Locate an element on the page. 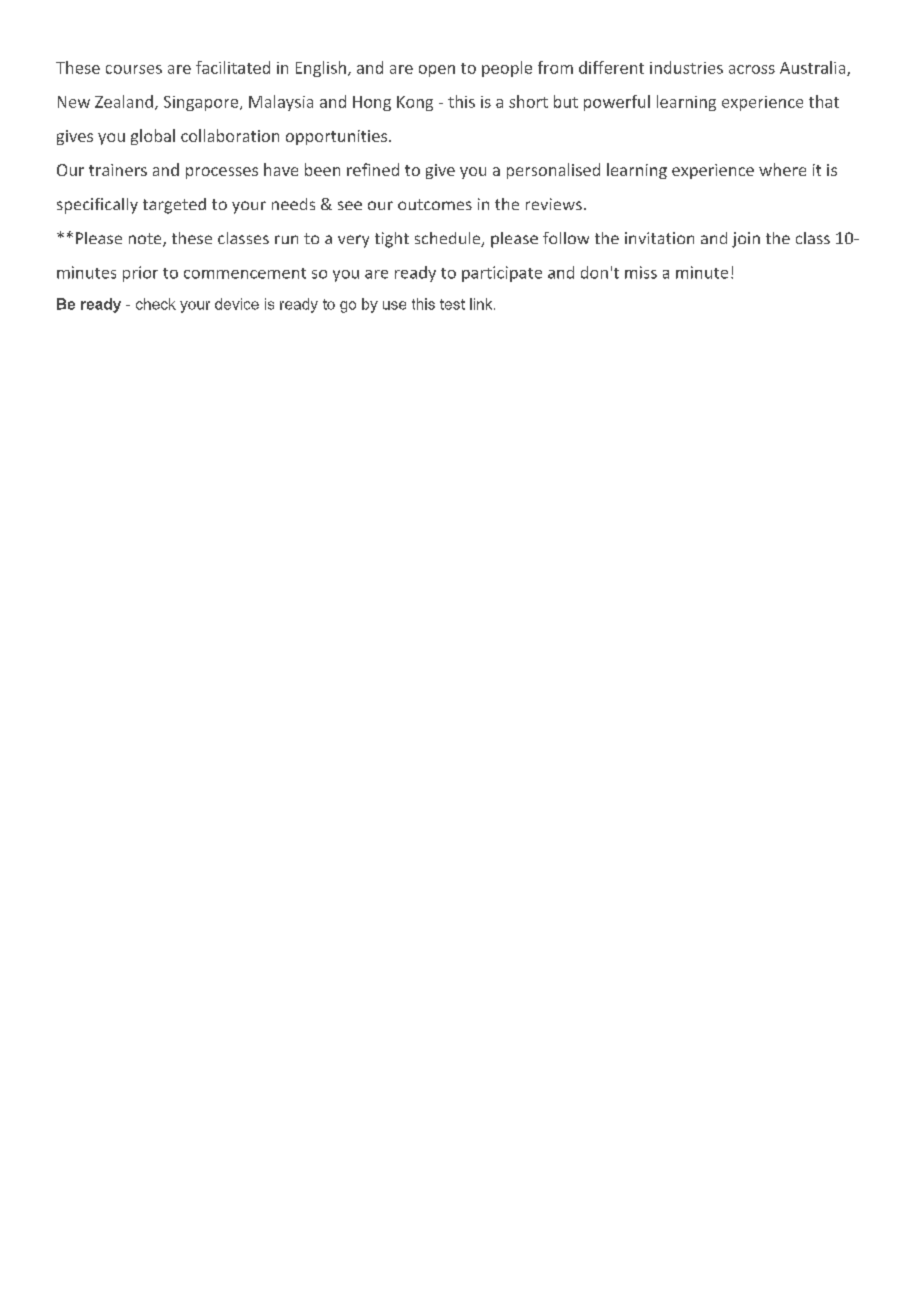 The image size is (924, 1308). test is located at coordinates (452, 304).
